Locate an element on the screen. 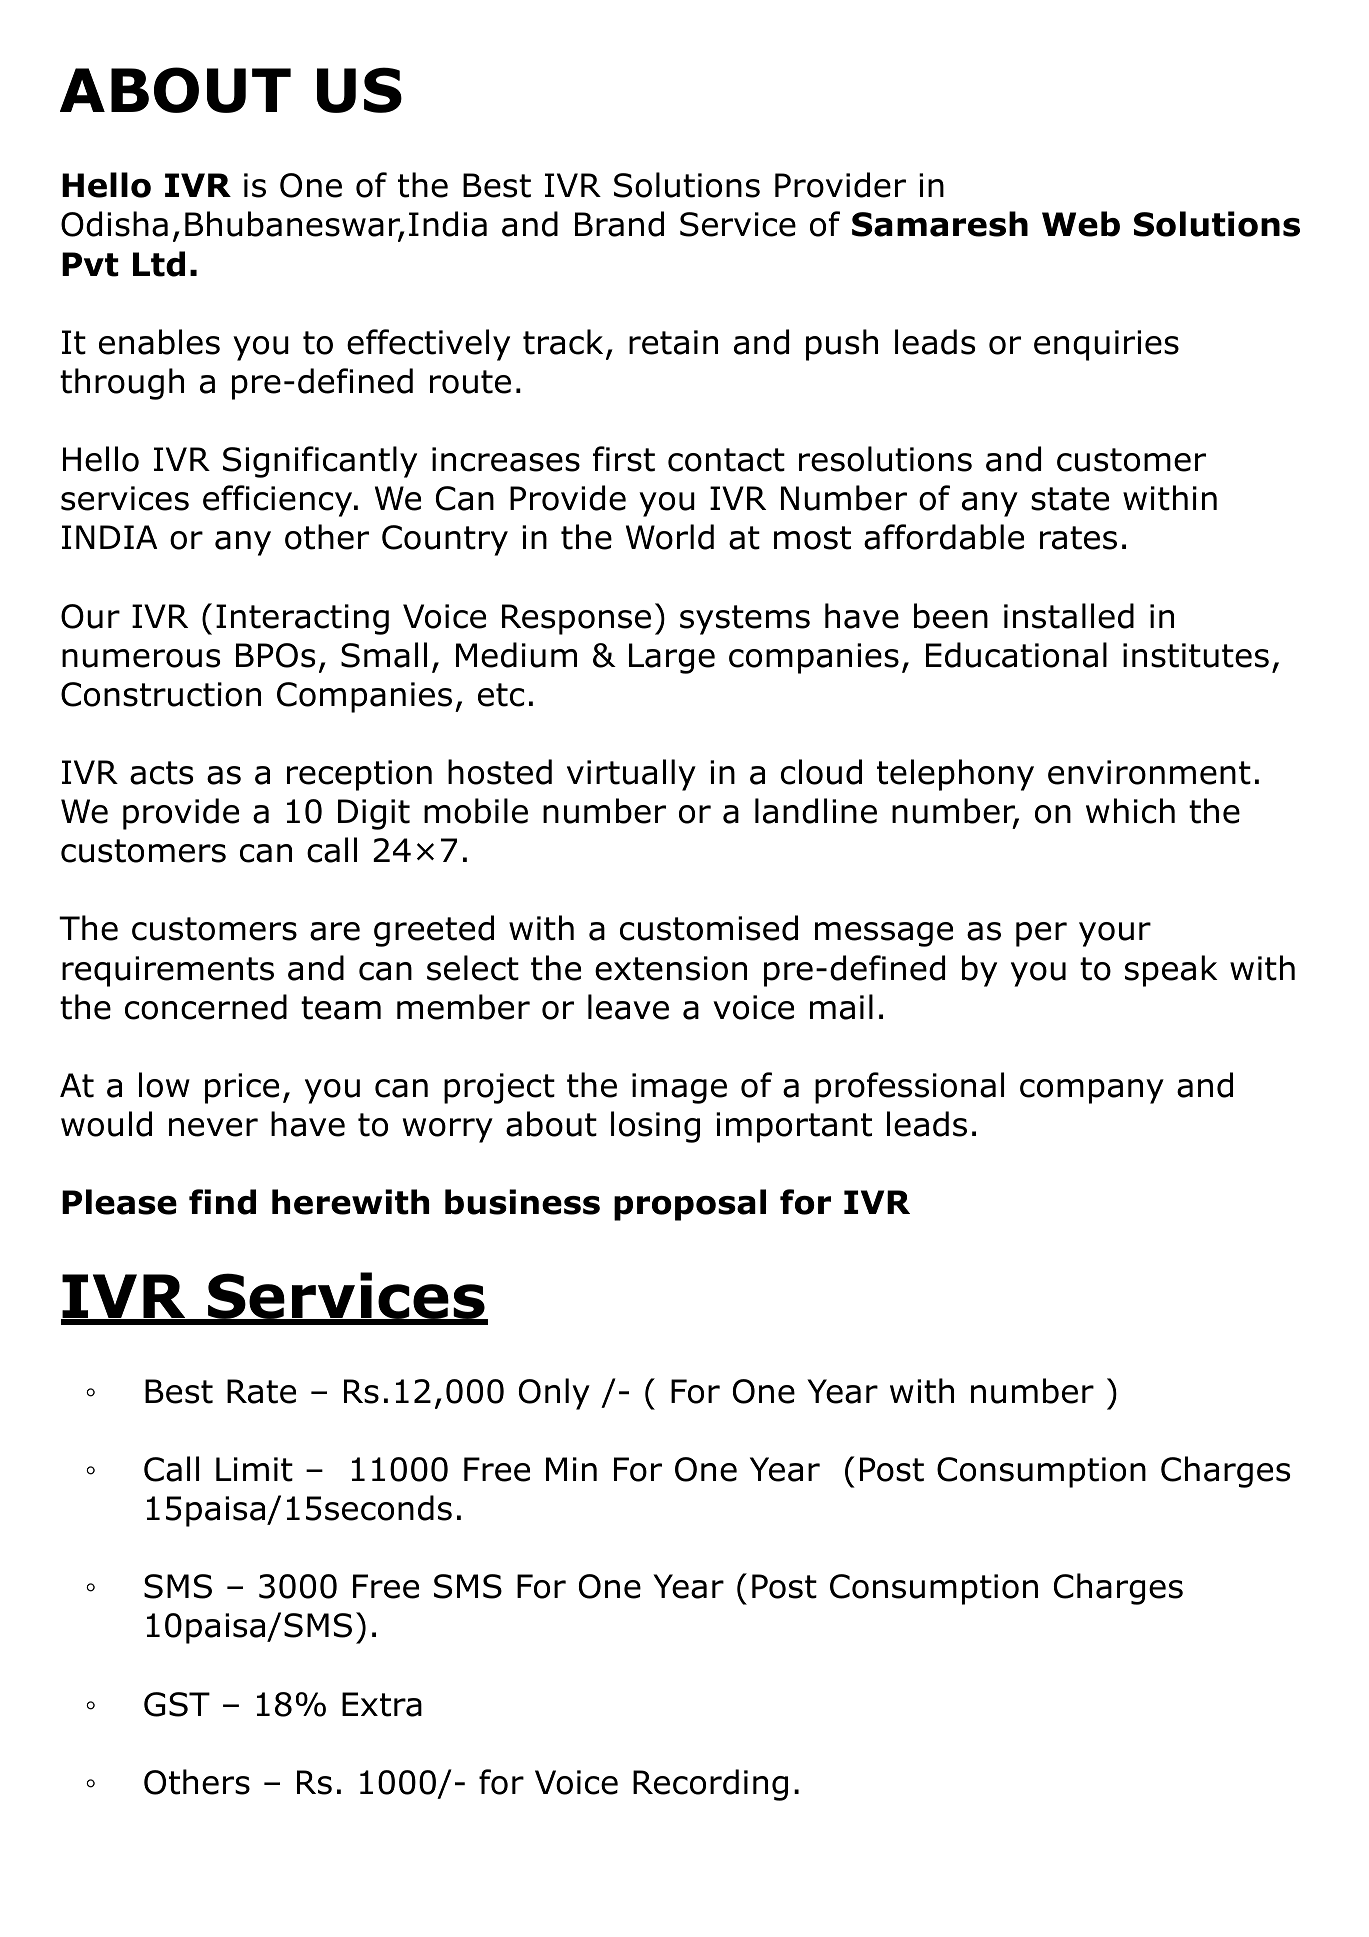 Image resolution: width=1369 pixels, height=1937 pixels. Brand is located at coordinates (619, 224).
